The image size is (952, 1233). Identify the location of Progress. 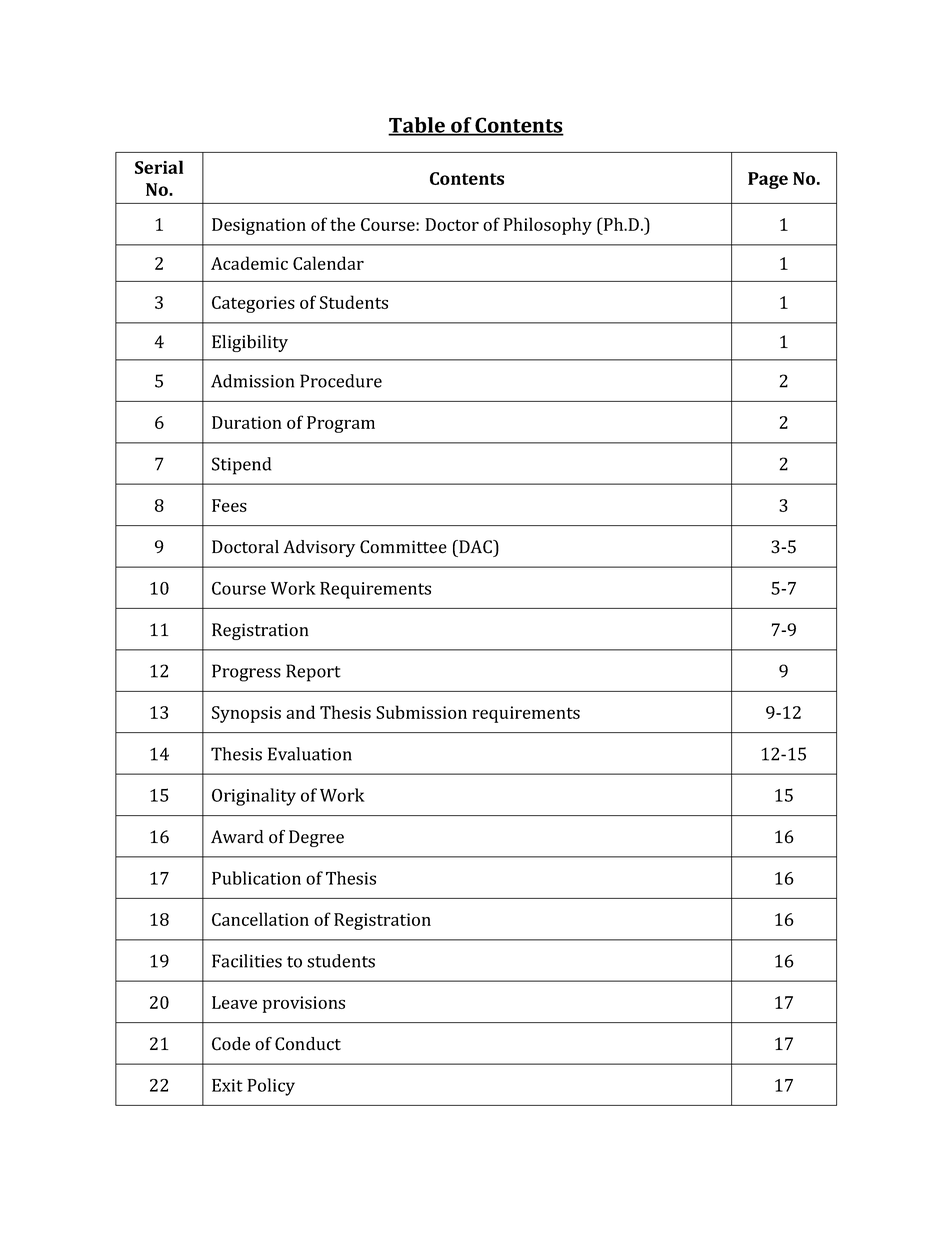
(246, 673).
